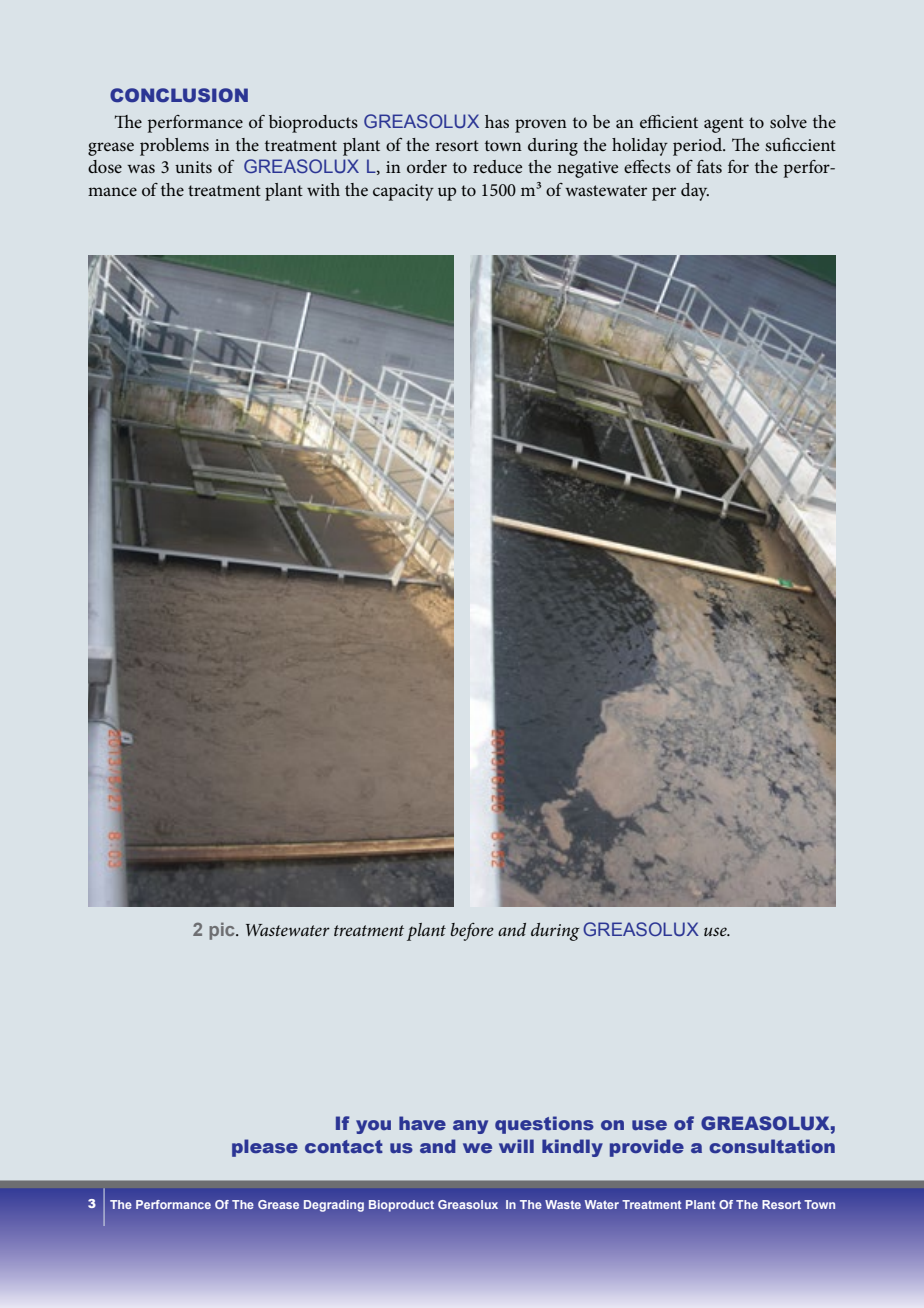 The height and width of the screenshot is (1308, 924). Describe the element at coordinates (497, 121) in the screenshot. I see `has` at that location.
